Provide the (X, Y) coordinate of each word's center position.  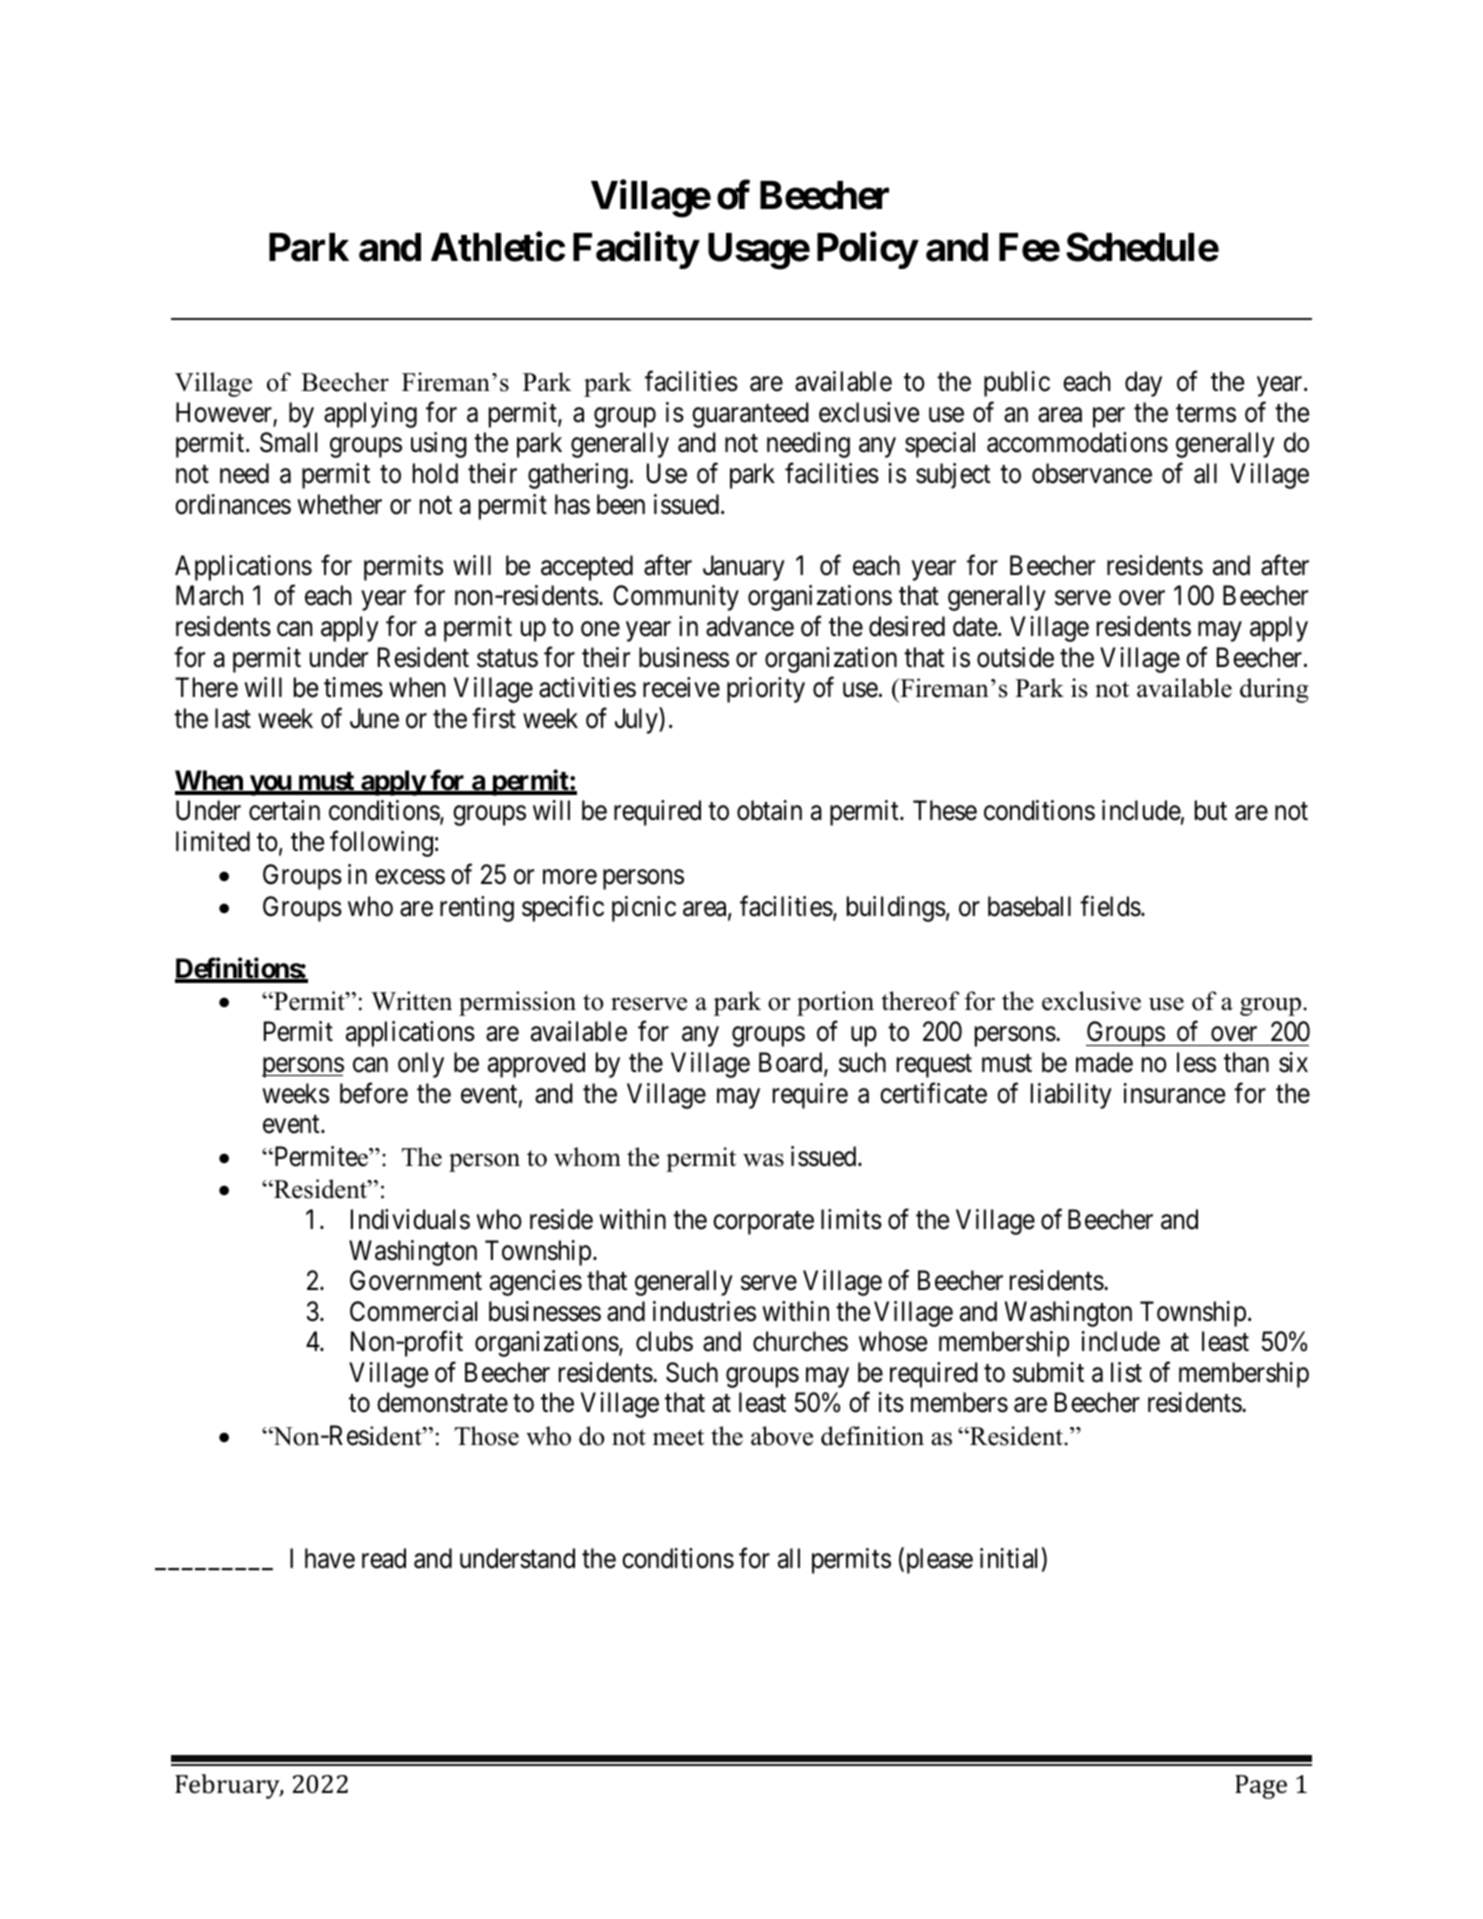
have (330, 1558)
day (1143, 384)
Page (1261, 1787)
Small (288, 442)
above (782, 1436)
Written (411, 1001)
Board (792, 1063)
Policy (867, 251)
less (1196, 1062)
